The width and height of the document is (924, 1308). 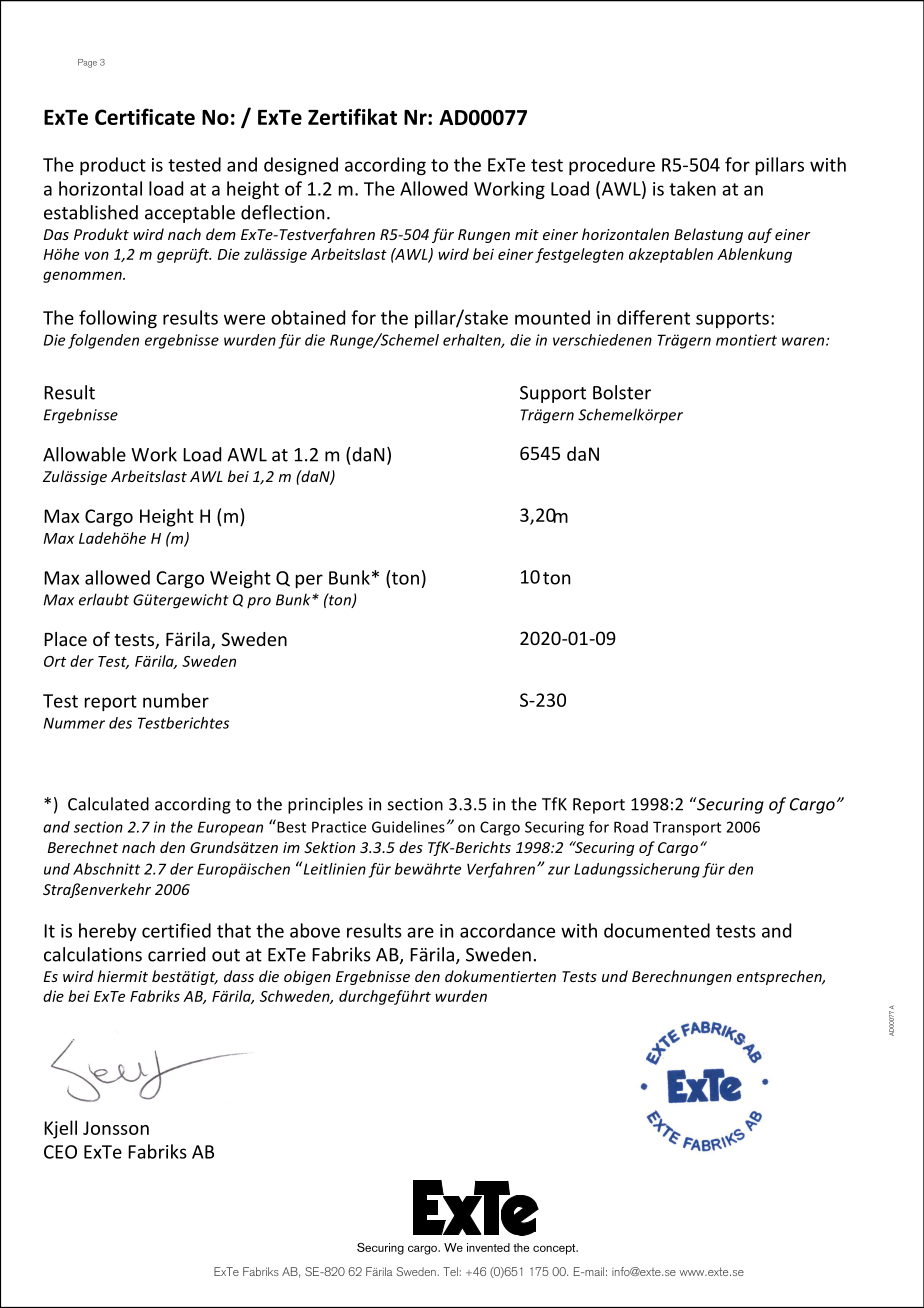 What do you see at coordinates (116, 1128) in the document?
I see `Jonsson` at bounding box center [116, 1128].
